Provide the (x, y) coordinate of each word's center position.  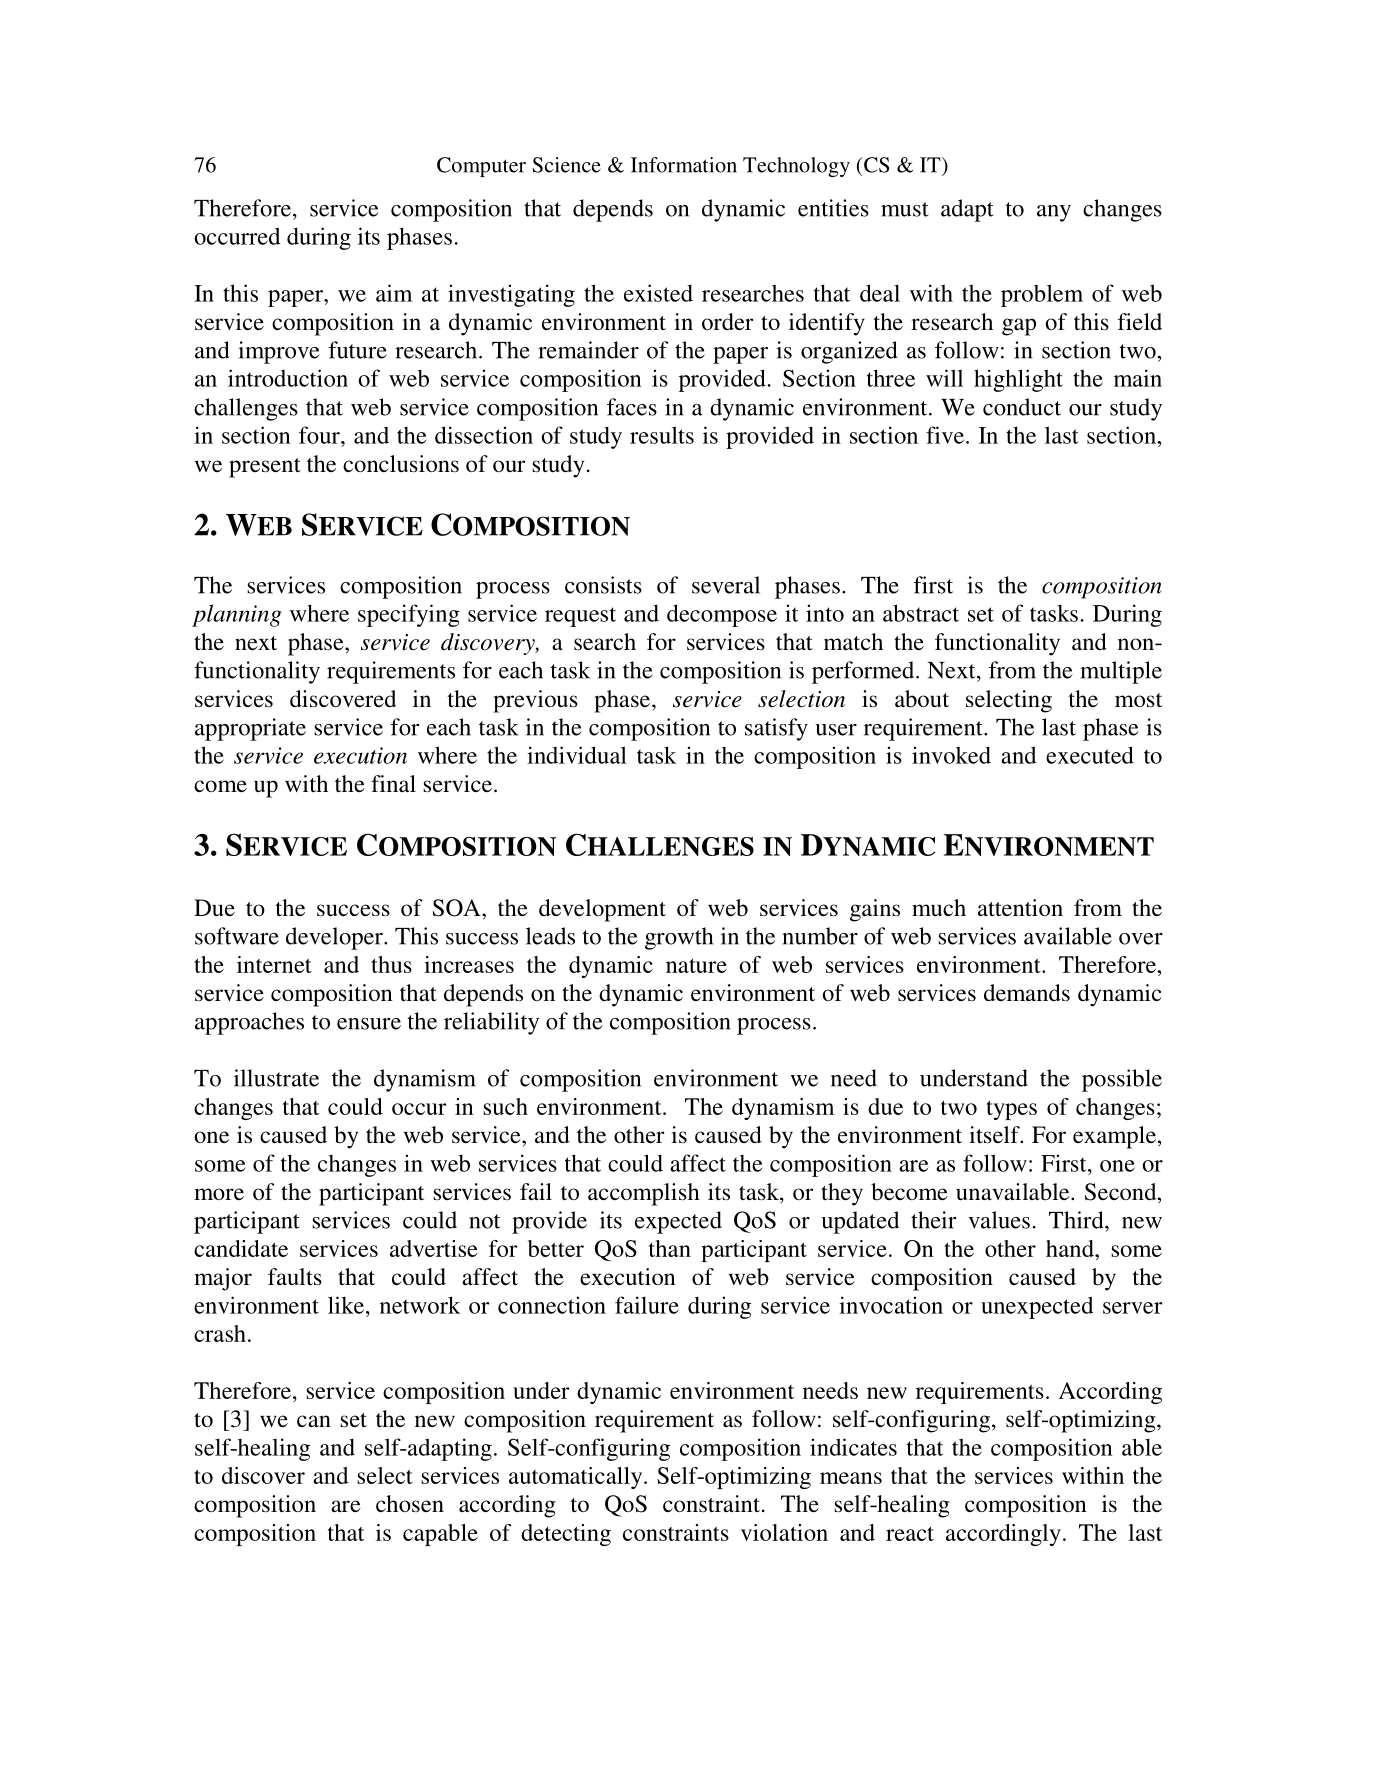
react (910, 1533)
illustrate (276, 1078)
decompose (722, 615)
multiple (1121, 672)
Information (684, 165)
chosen (410, 1503)
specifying (409, 615)
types (1011, 1110)
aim (394, 293)
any (1054, 213)
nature (696, 965)
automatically (577, 1478)
